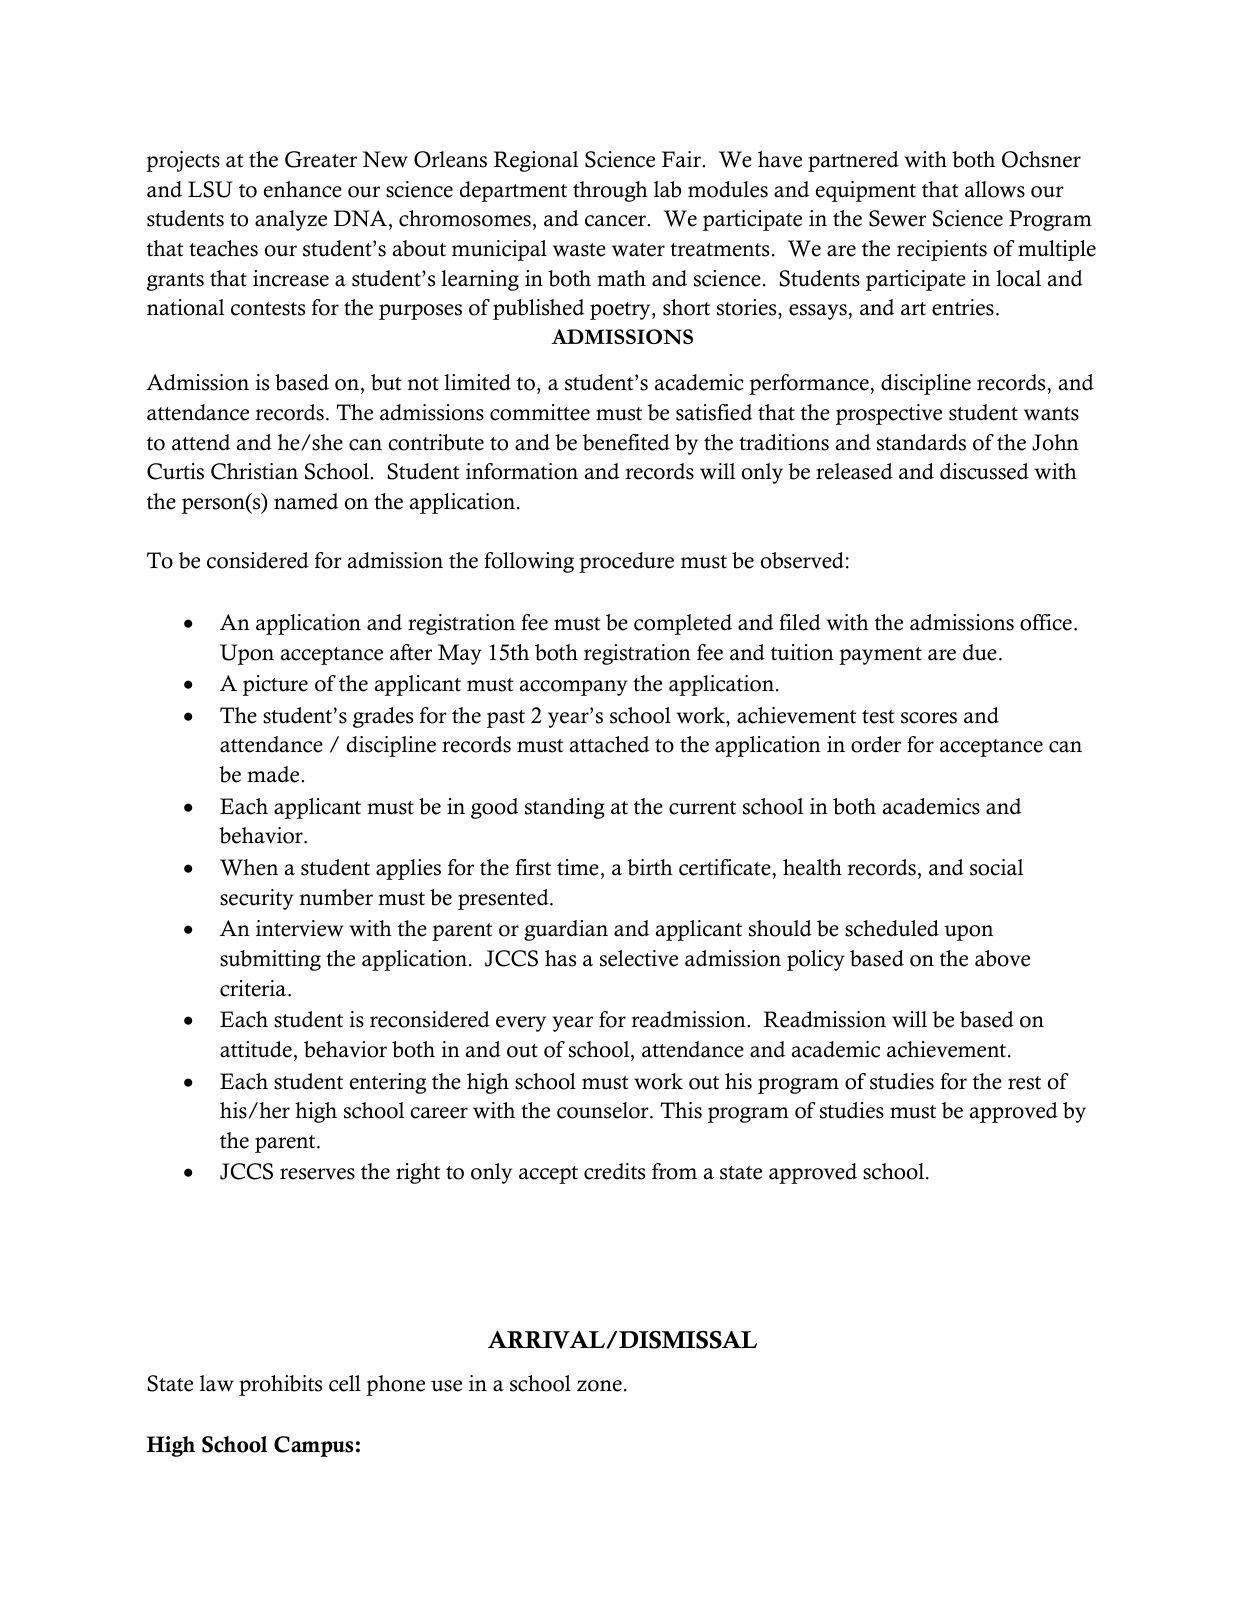  Describe the element at coordinates (995, 189) in the image. I see `allows` at that location.
